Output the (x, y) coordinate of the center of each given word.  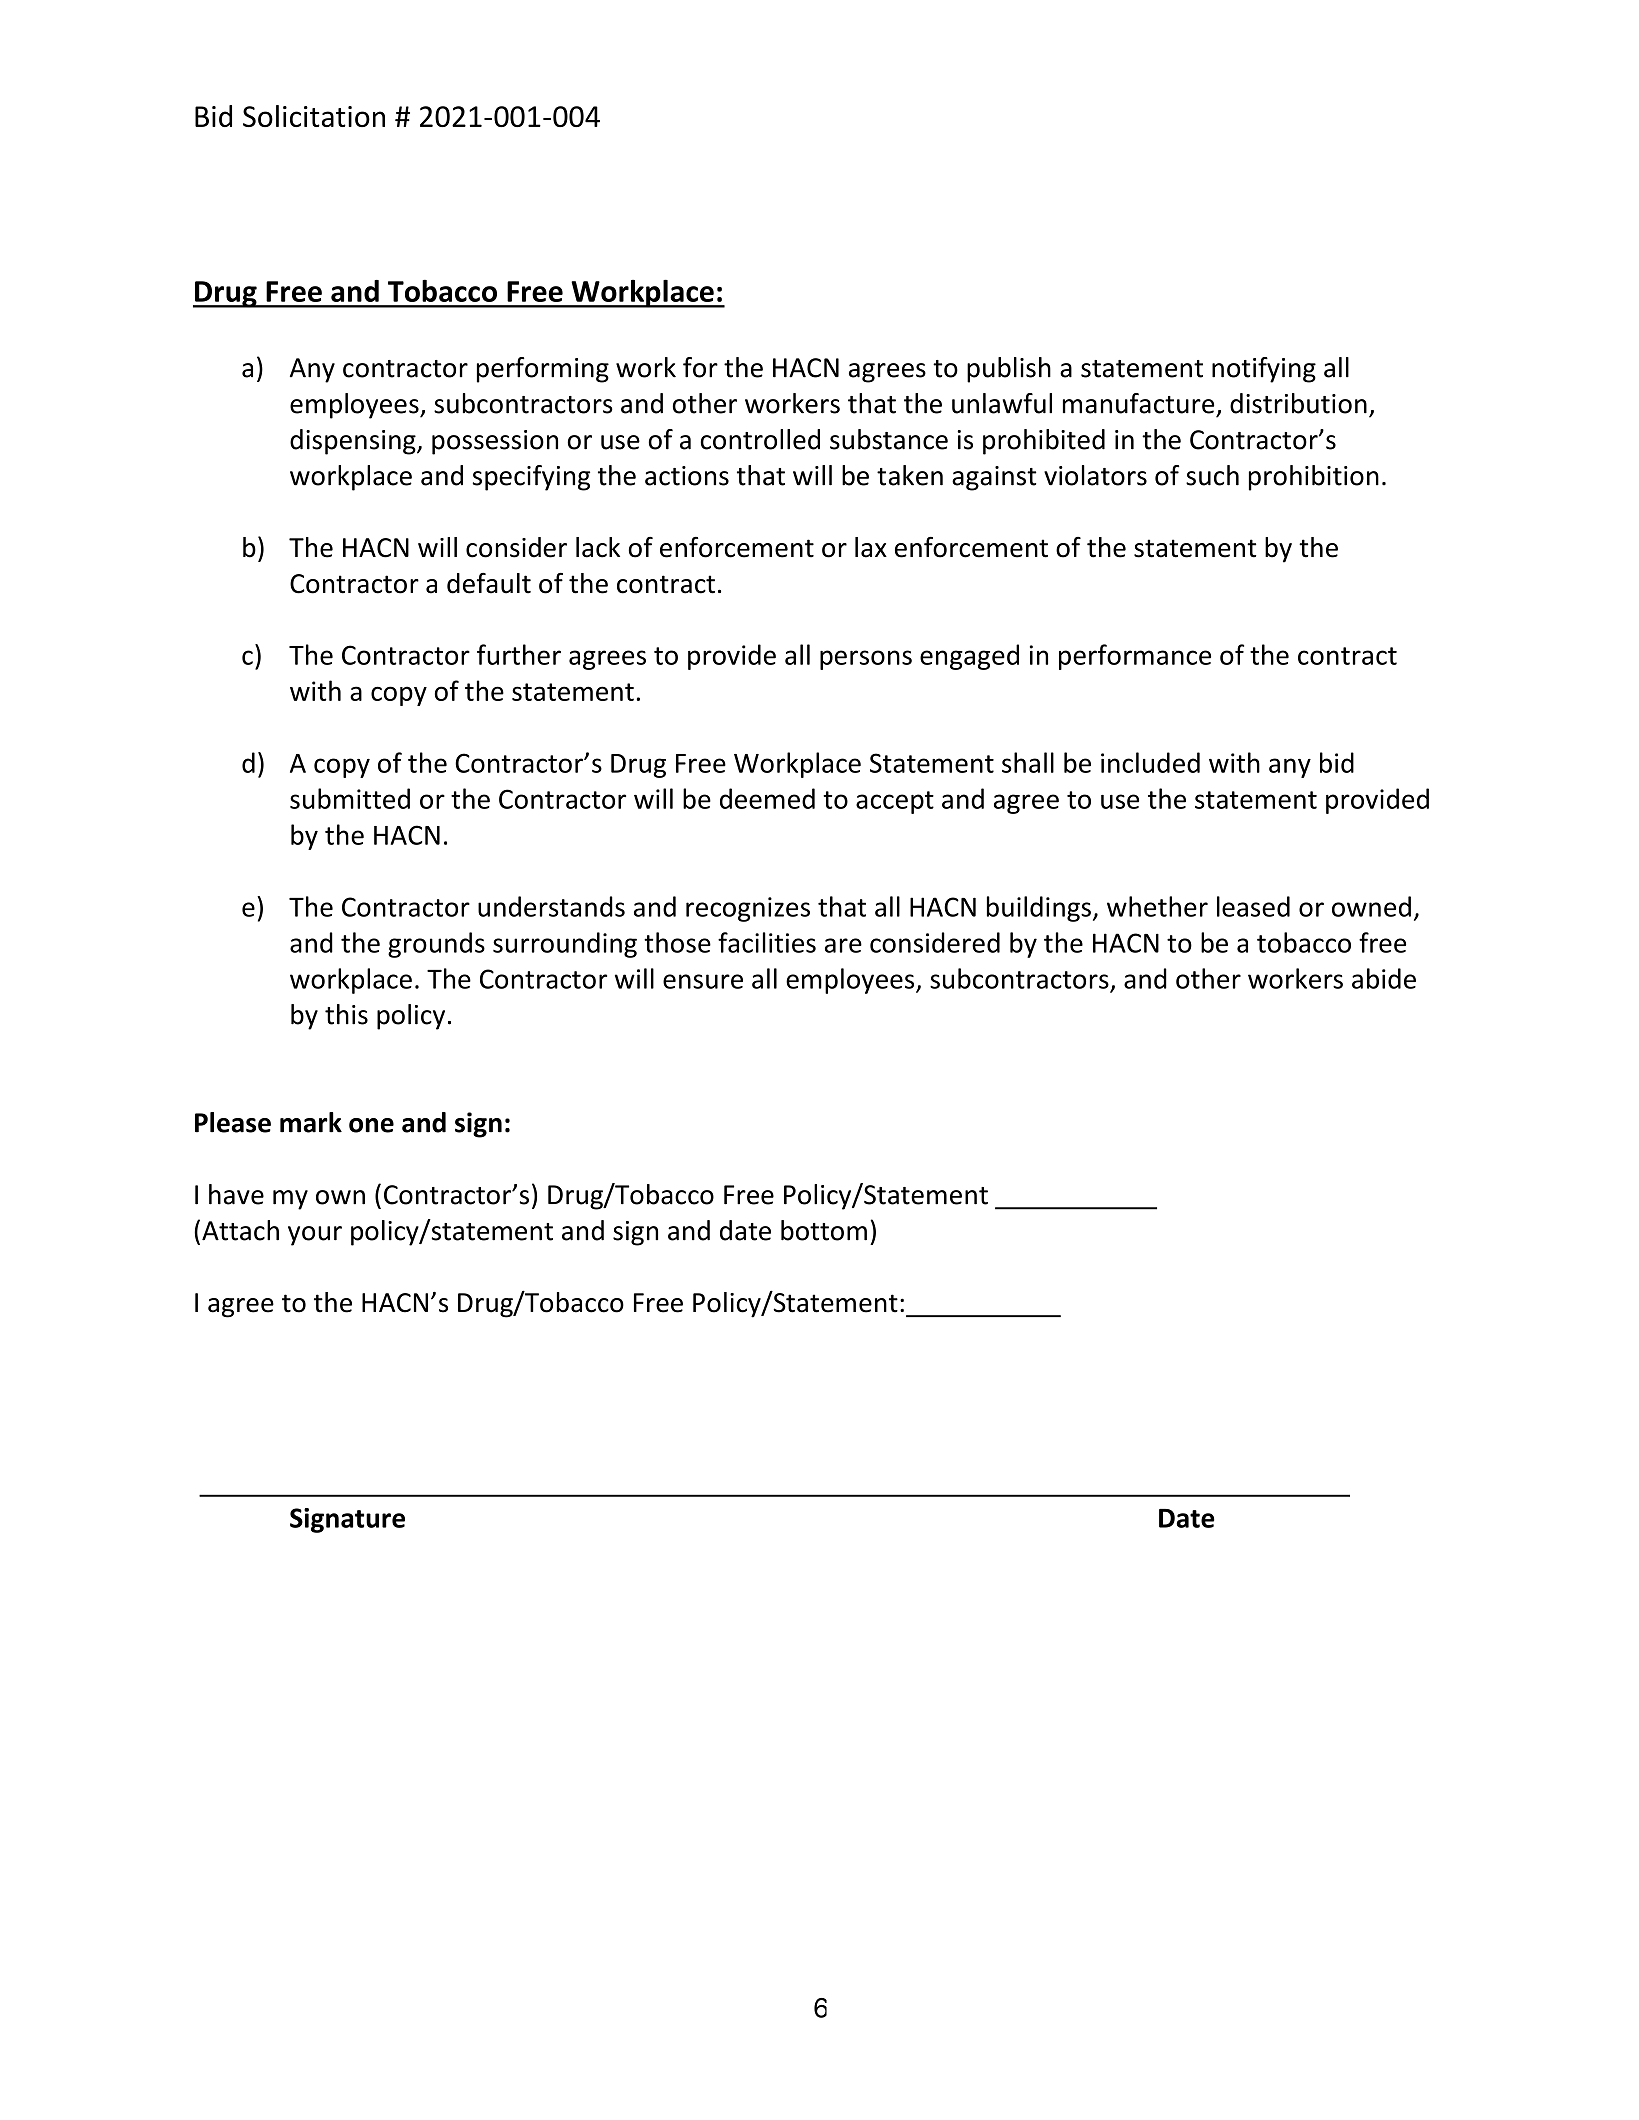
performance (1135, 657)
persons (866, 660)
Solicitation (314, 116)
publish (1009, 370)
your (315, 1236)
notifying (1264, 370)
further (519, 654)
